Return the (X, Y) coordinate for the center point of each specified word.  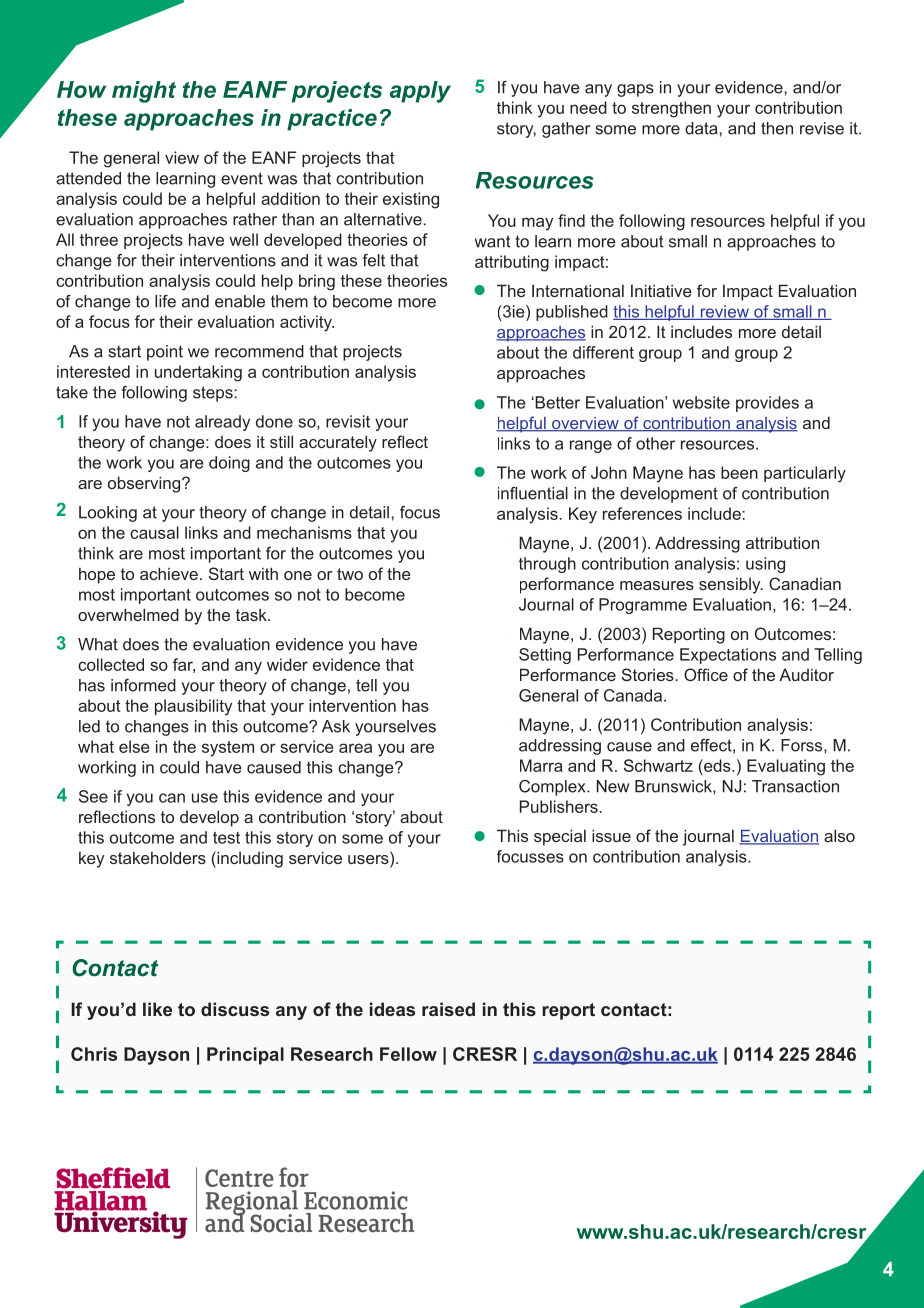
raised (448, 1009)
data (702, 128)
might (144, 92)
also (839, 835)
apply (420, 92)
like (157, 1009)
